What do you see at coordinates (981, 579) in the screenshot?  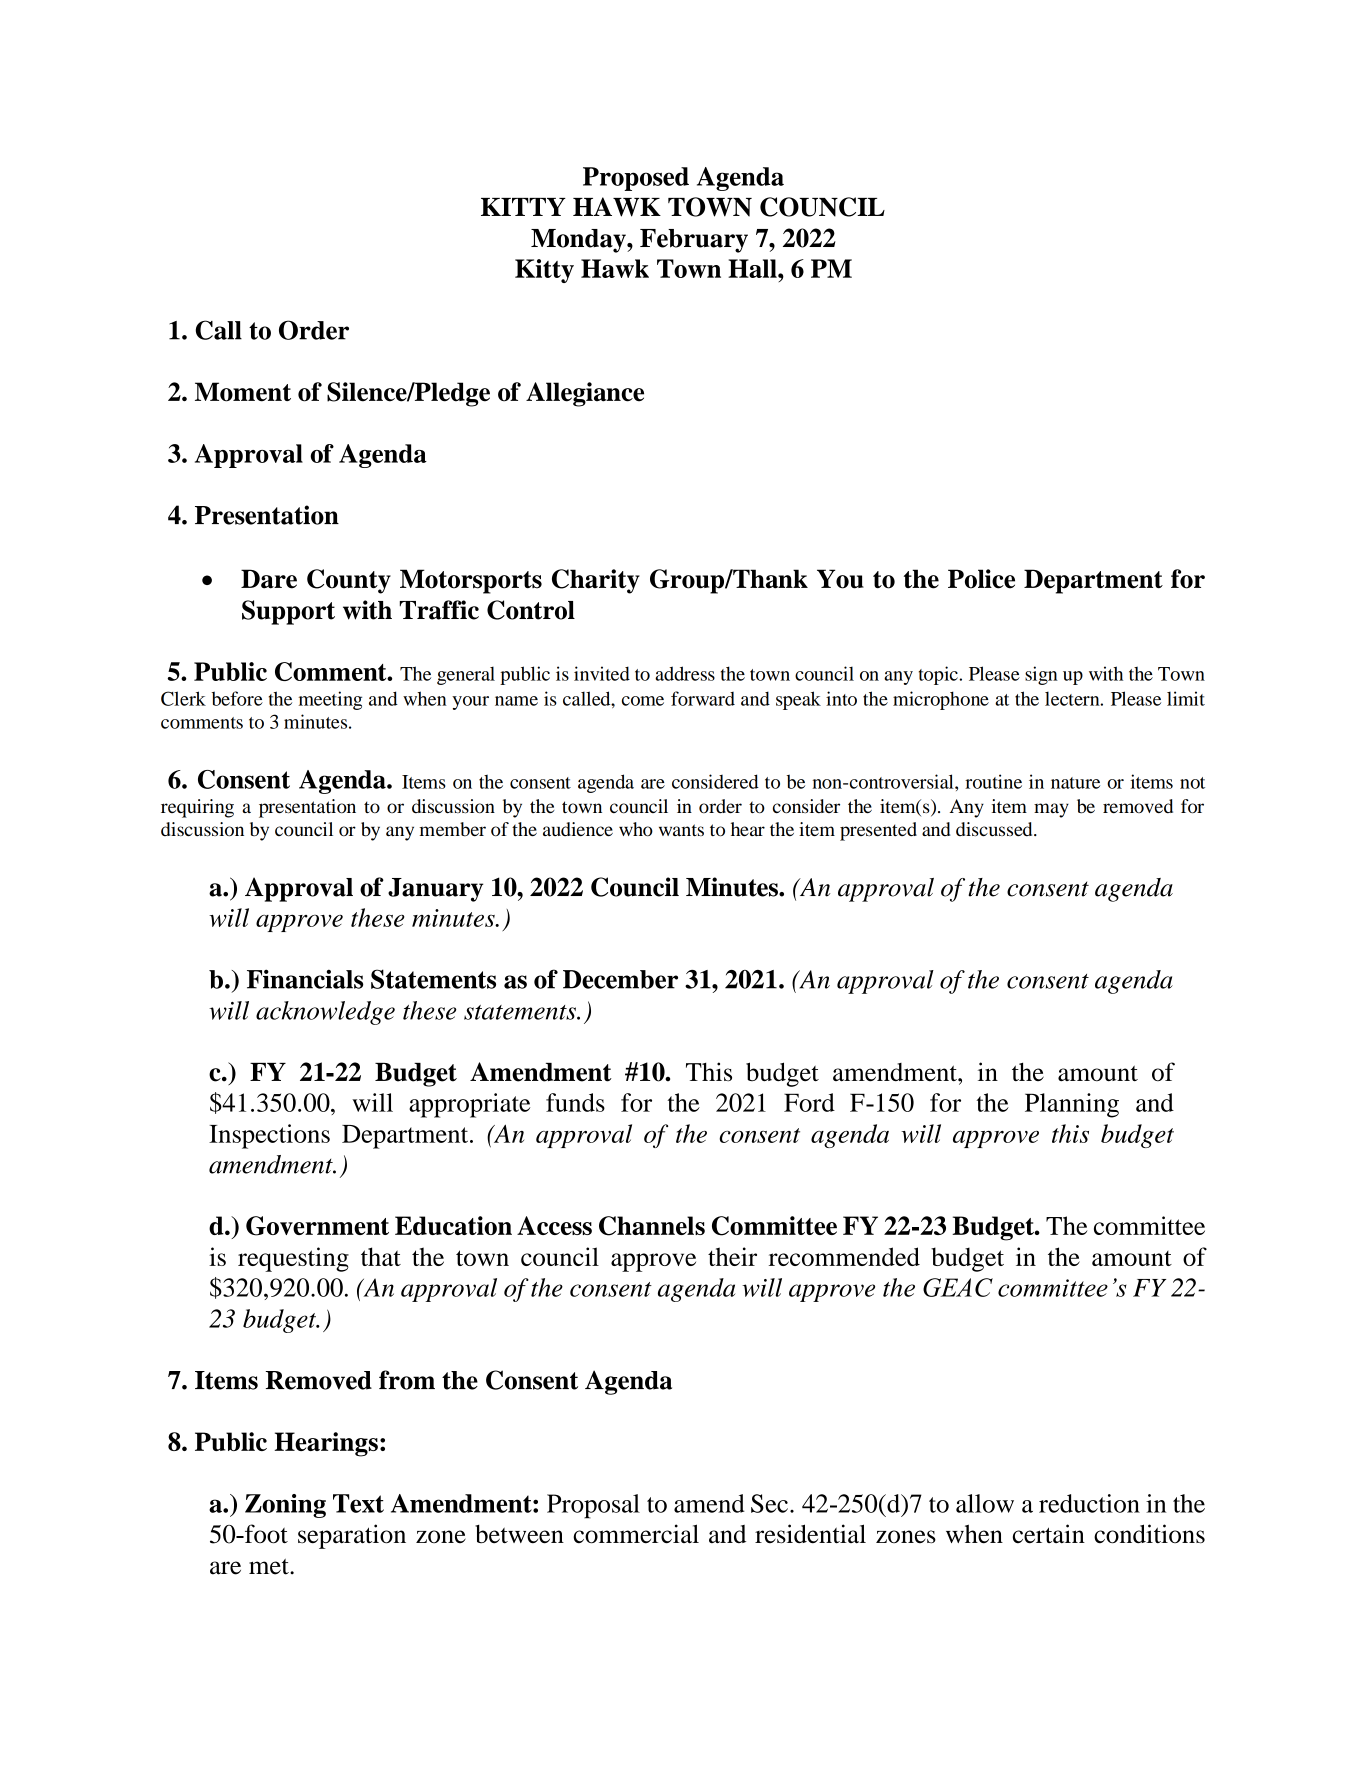 I see `Police` at bounding box center [981, 579].
